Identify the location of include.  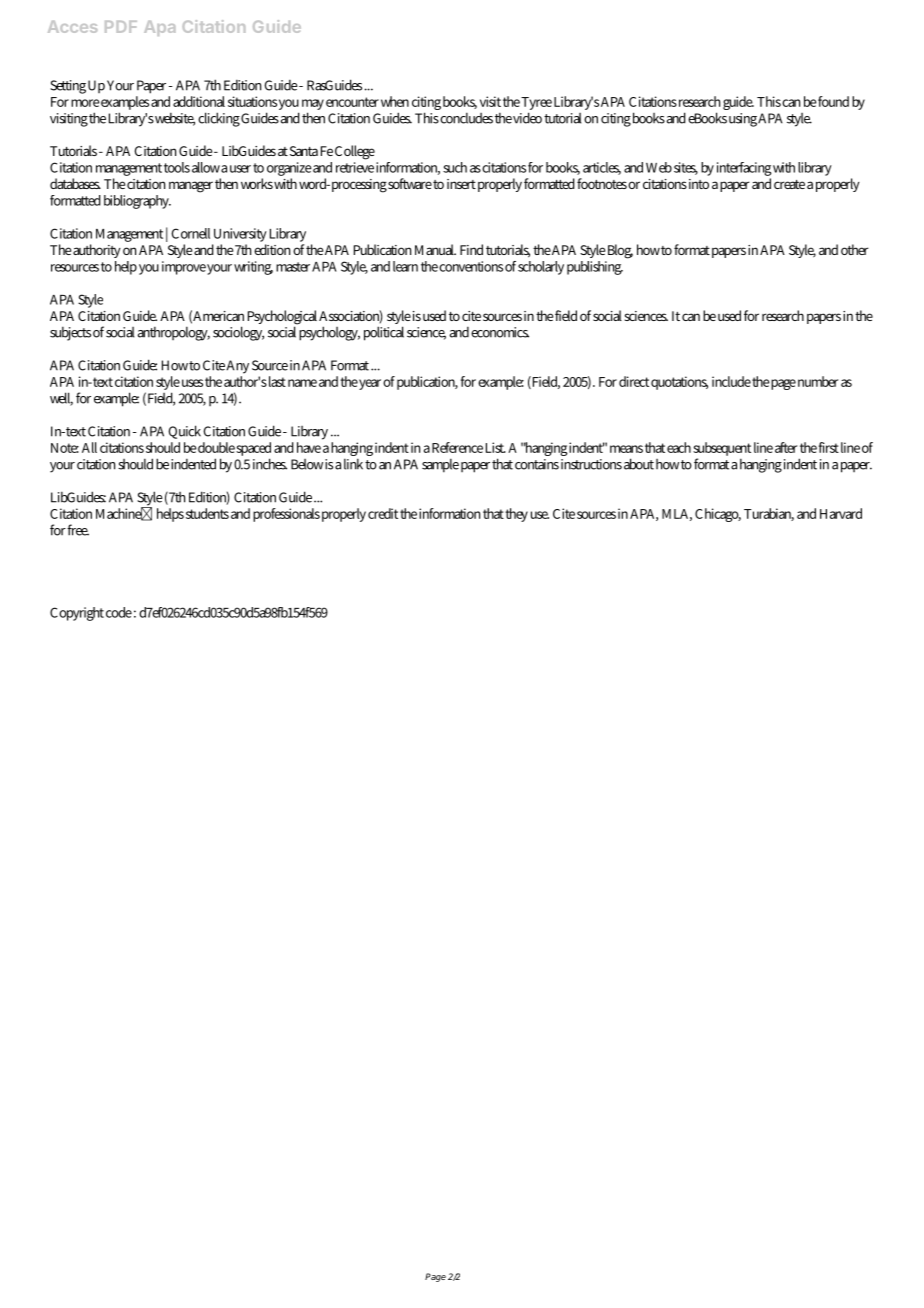
(731, 381).
